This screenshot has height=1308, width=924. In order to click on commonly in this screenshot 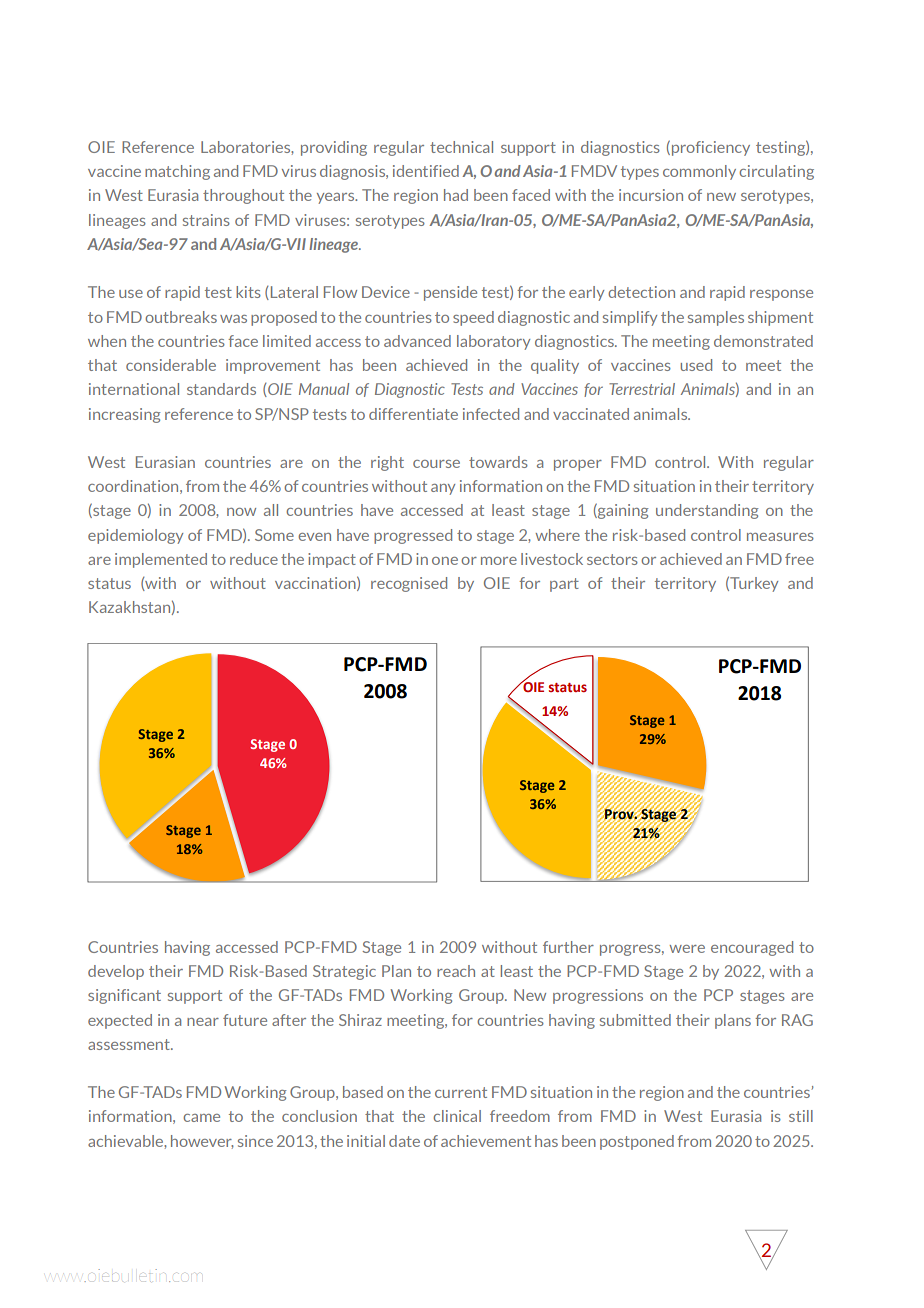, I will do `click(699, 172)`.
